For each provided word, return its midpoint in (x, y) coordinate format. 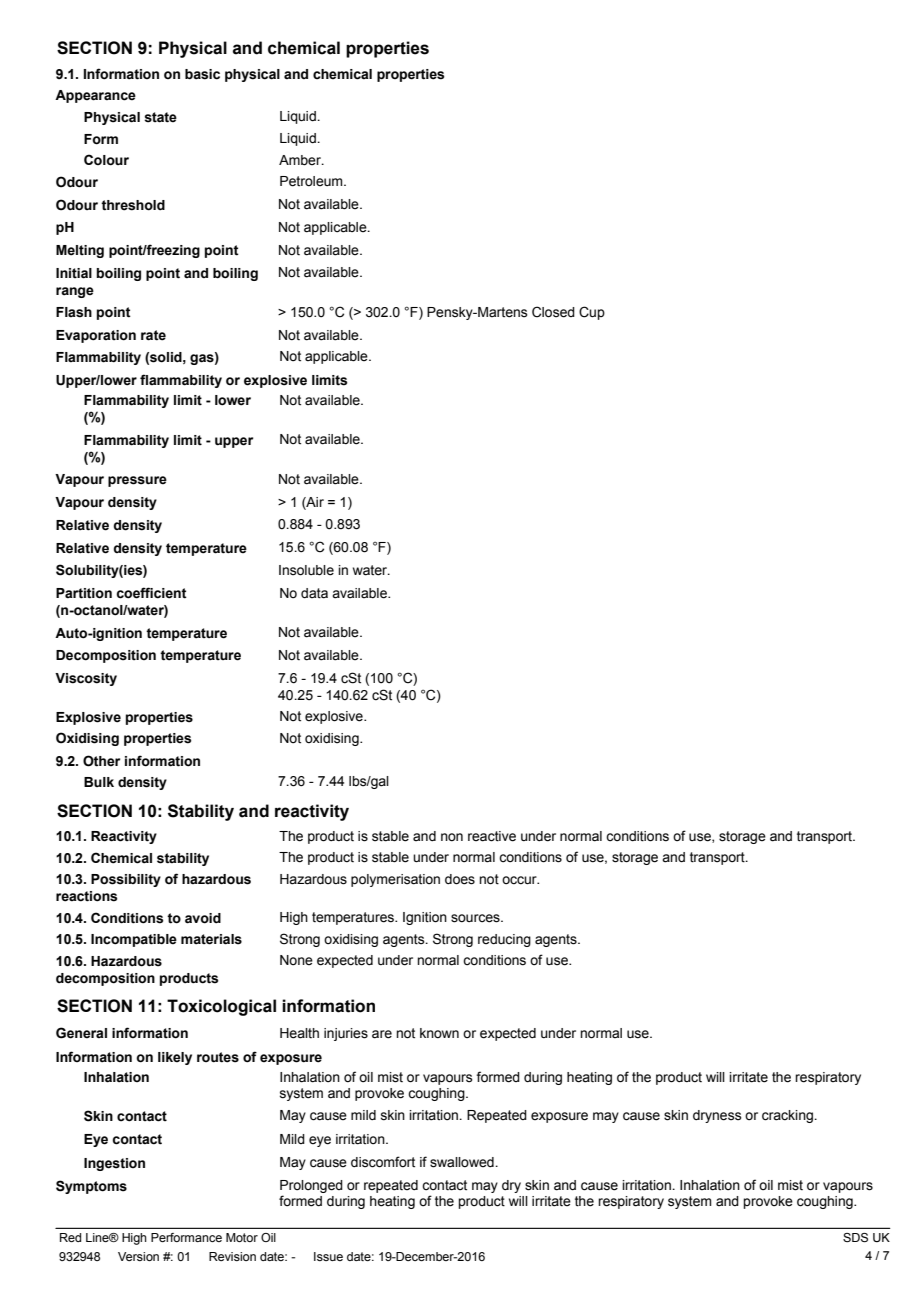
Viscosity (86, 679)
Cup (592, 313)
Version (138, 1256)
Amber (301, 160)
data (314, 593)
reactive (492, 836)
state (160, 117)
